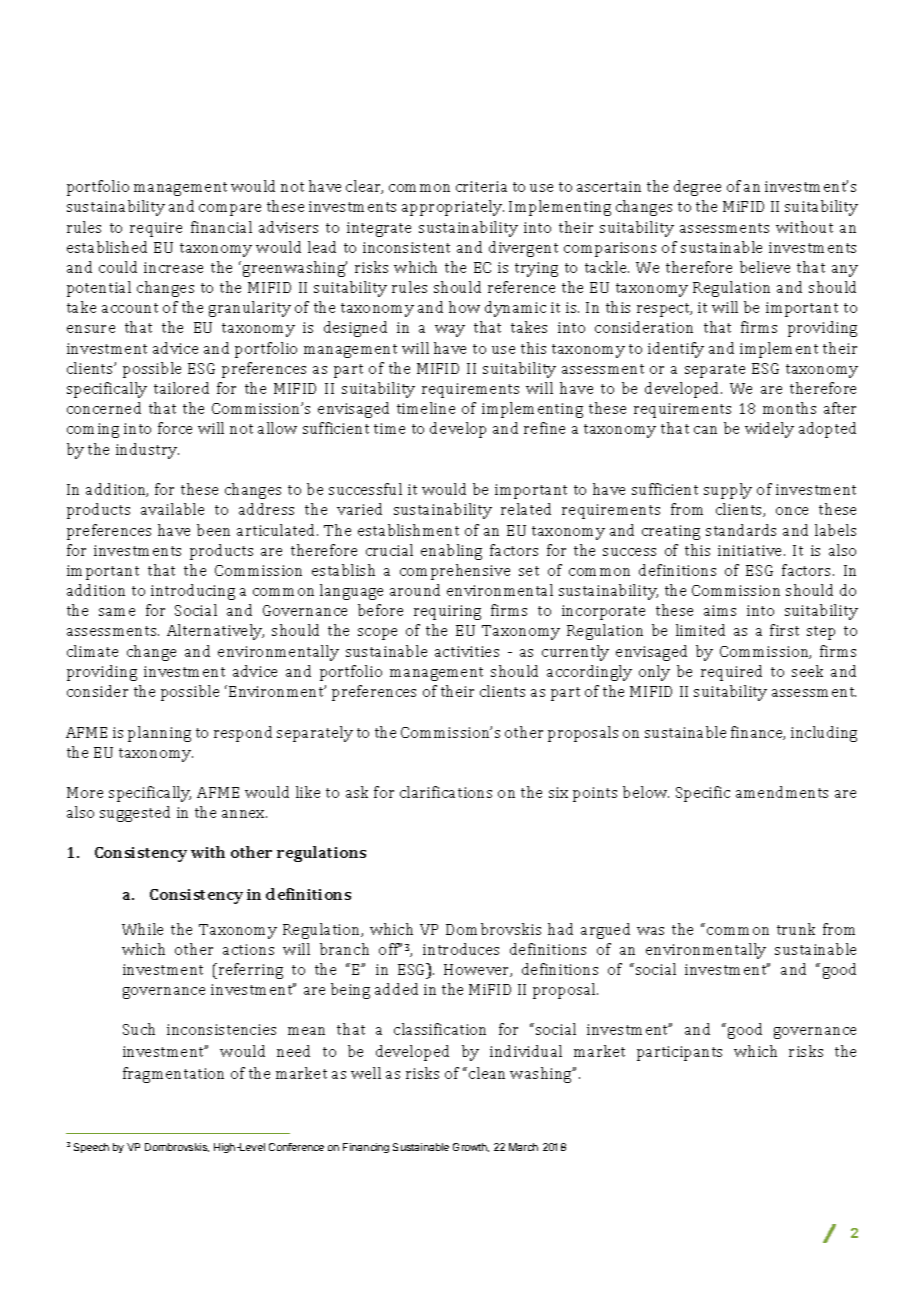 The image size is (924, 1308). What do you see at coordinates (215, 632) in the image?
I see `Alternatively` at bounding box center [215, 632].
